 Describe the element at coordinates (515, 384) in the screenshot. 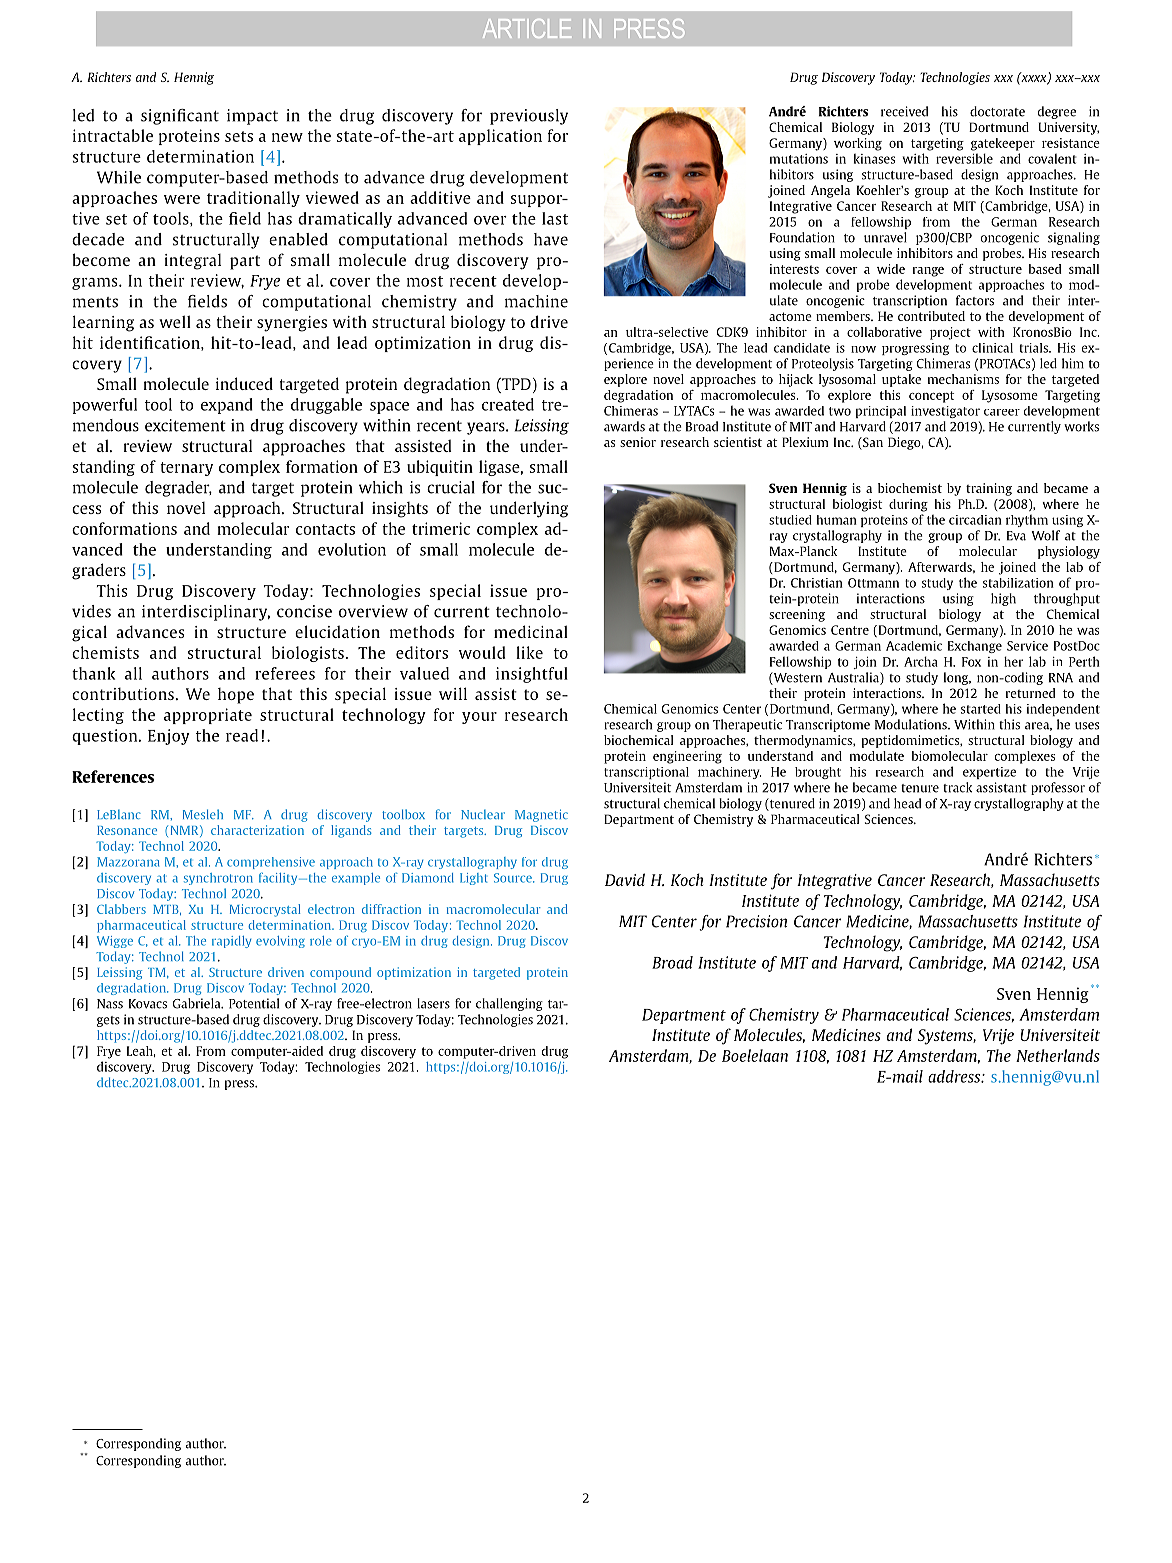

I see `TPD` at that location.
